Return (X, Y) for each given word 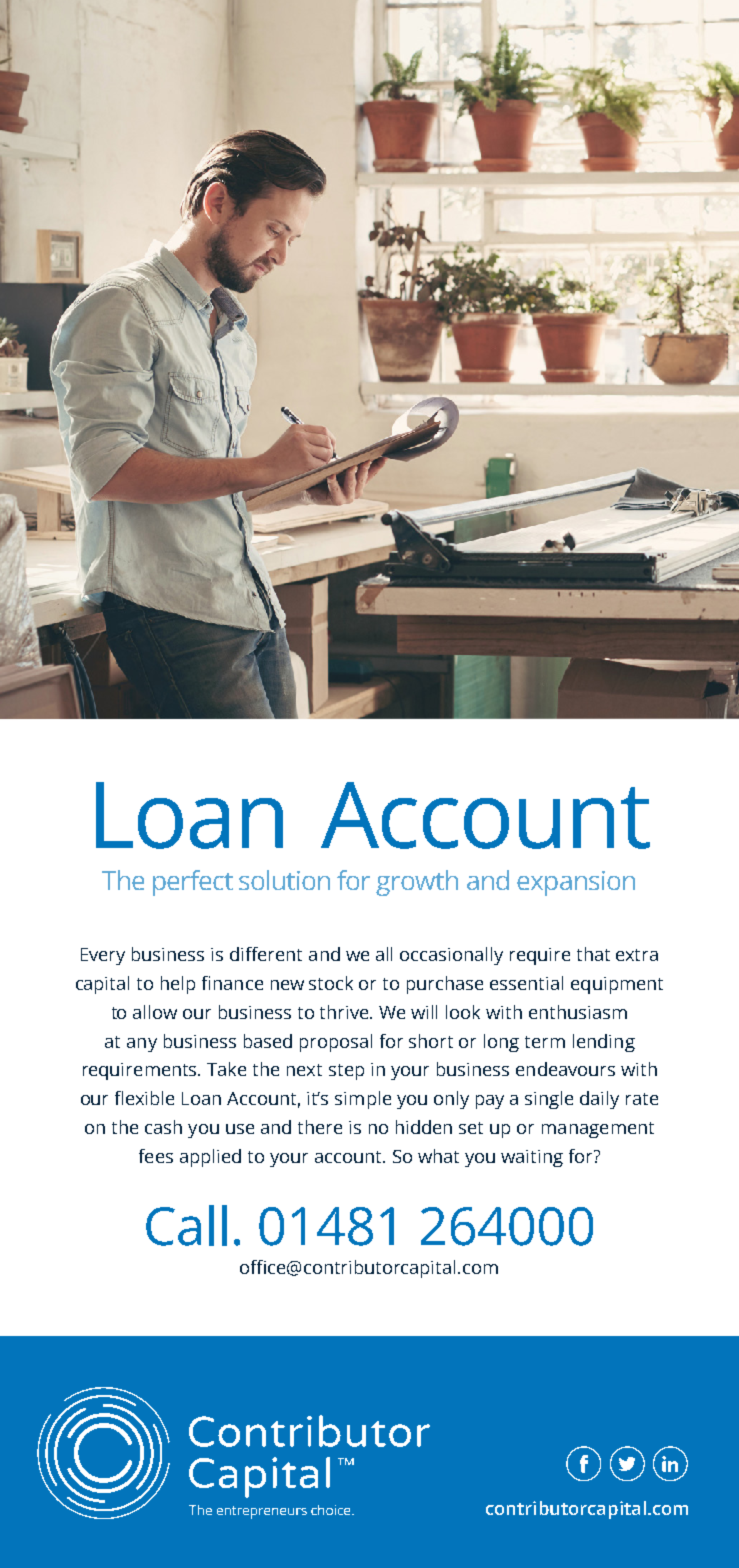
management (598, 1130)
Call (186, 1225)
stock (331, 983)
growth (417, 883)
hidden (424, 1127)
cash (163, 1127)
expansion (576, 883)
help (178, 985)
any (142, 1045)
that (593, 954)
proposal (336, 1043)
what (438, 1156)
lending (604, 1043)
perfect (193, 883)
